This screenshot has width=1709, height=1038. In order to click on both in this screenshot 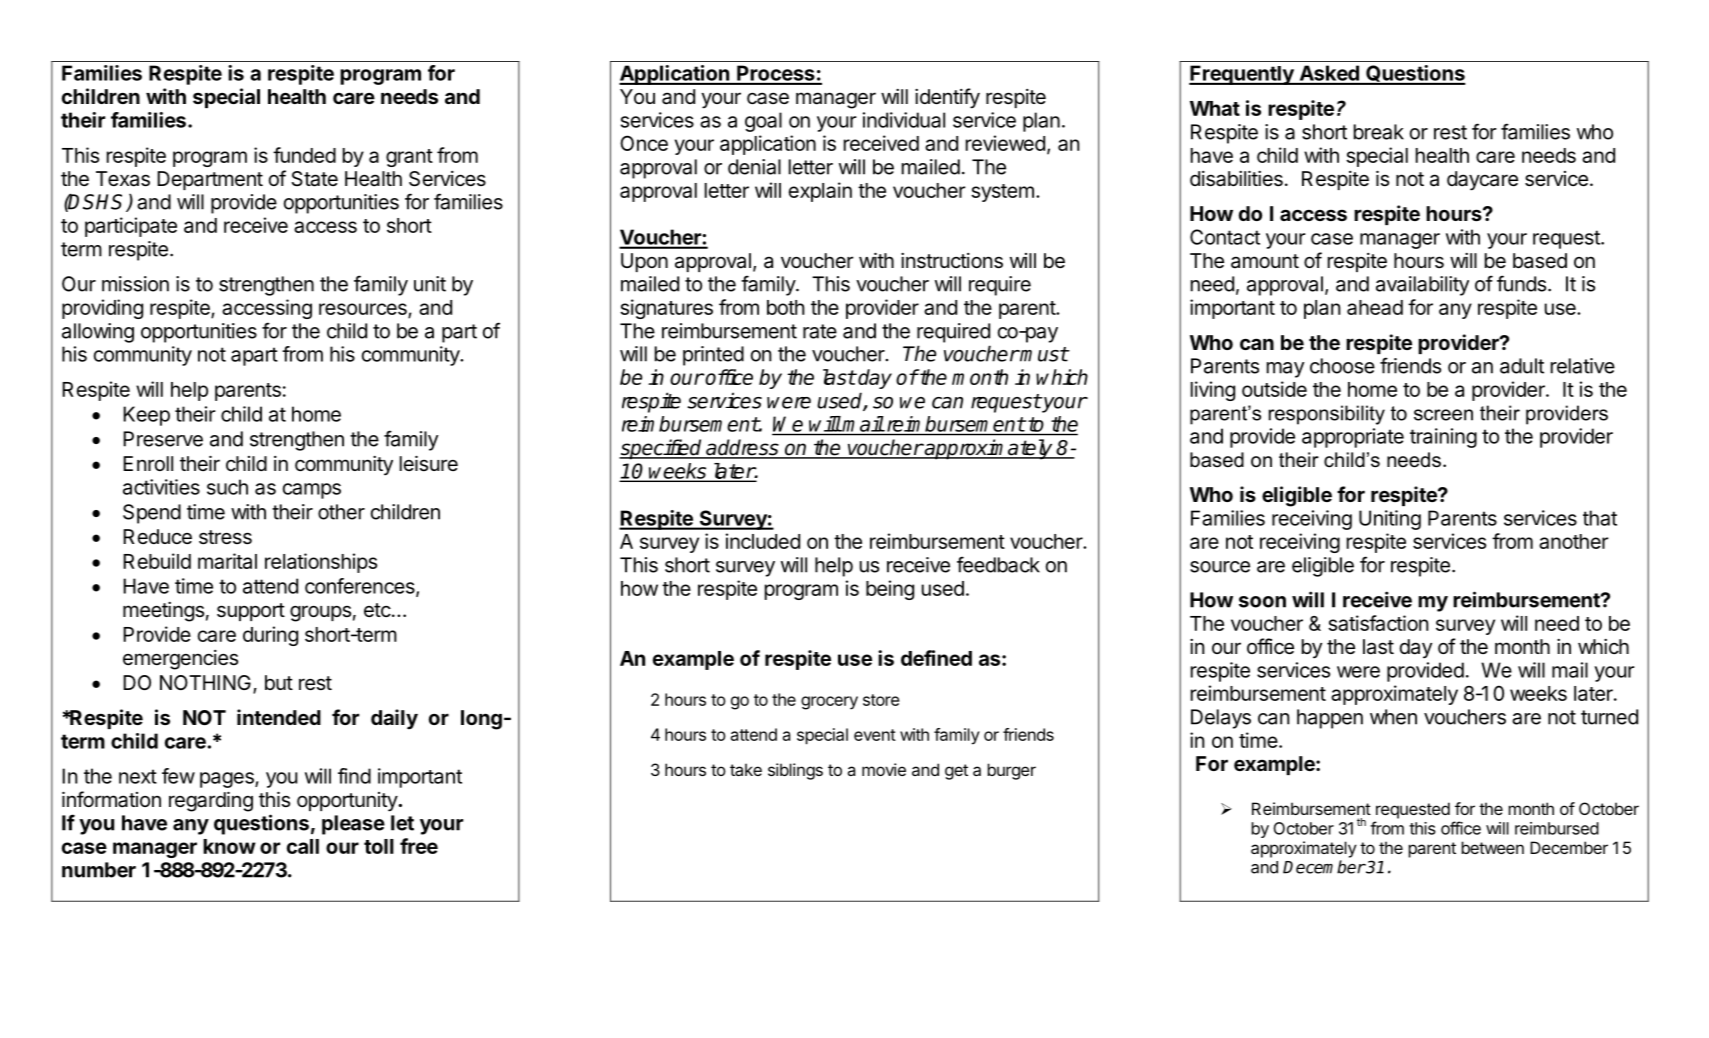, I will do `click(786, 307)`.
